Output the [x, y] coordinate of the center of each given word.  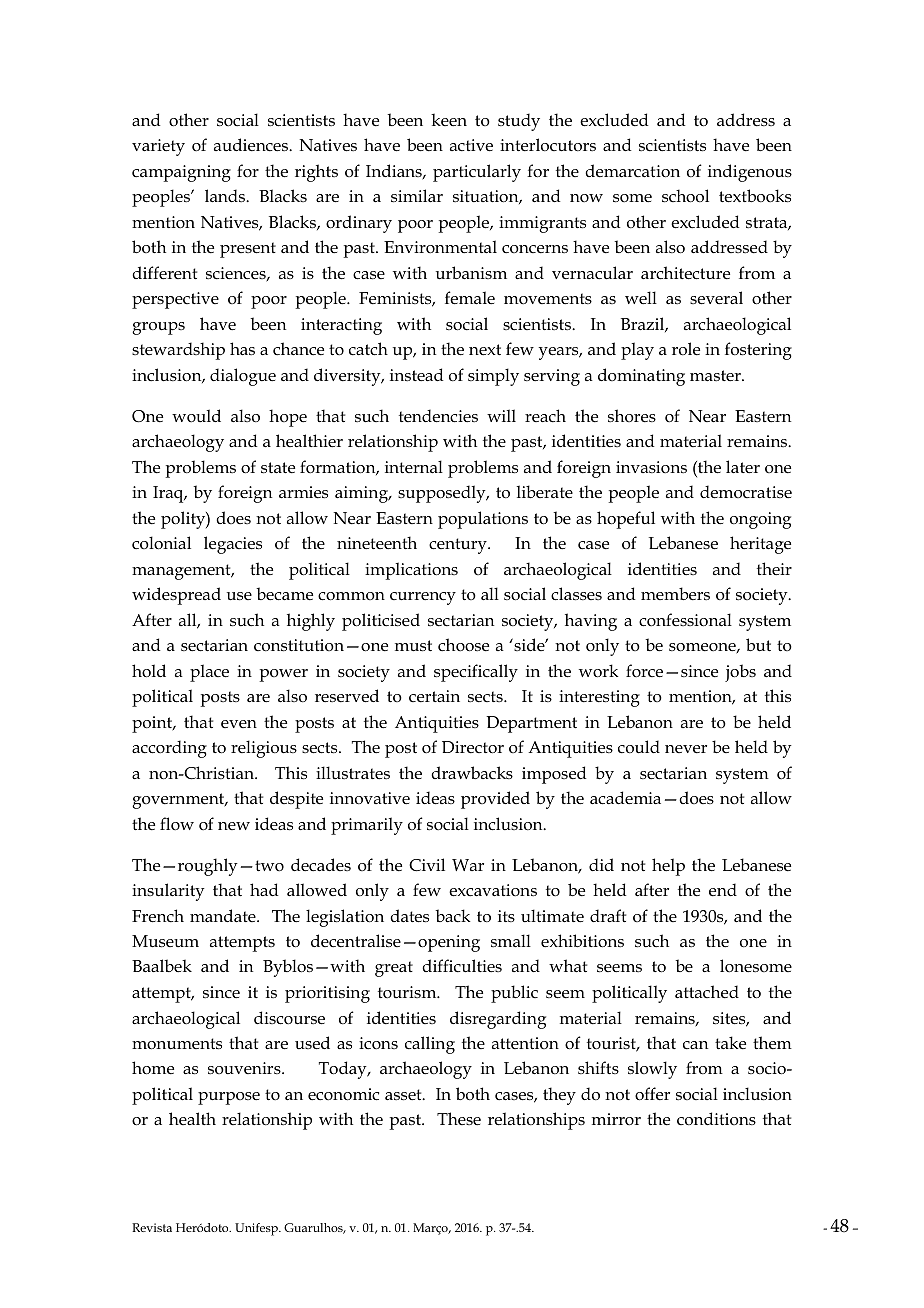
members [675, 594]
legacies [233, 545]
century [459, 546]
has [242, 348]
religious [264, 749]
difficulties [462, 966]
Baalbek [162, 965]
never [686, 749]
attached [707, 992]
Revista [152, 1227]
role [686, 349]
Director [473, 747]
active [471, 145]
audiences [252, 145]
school [685, 196]
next [485, 349]
